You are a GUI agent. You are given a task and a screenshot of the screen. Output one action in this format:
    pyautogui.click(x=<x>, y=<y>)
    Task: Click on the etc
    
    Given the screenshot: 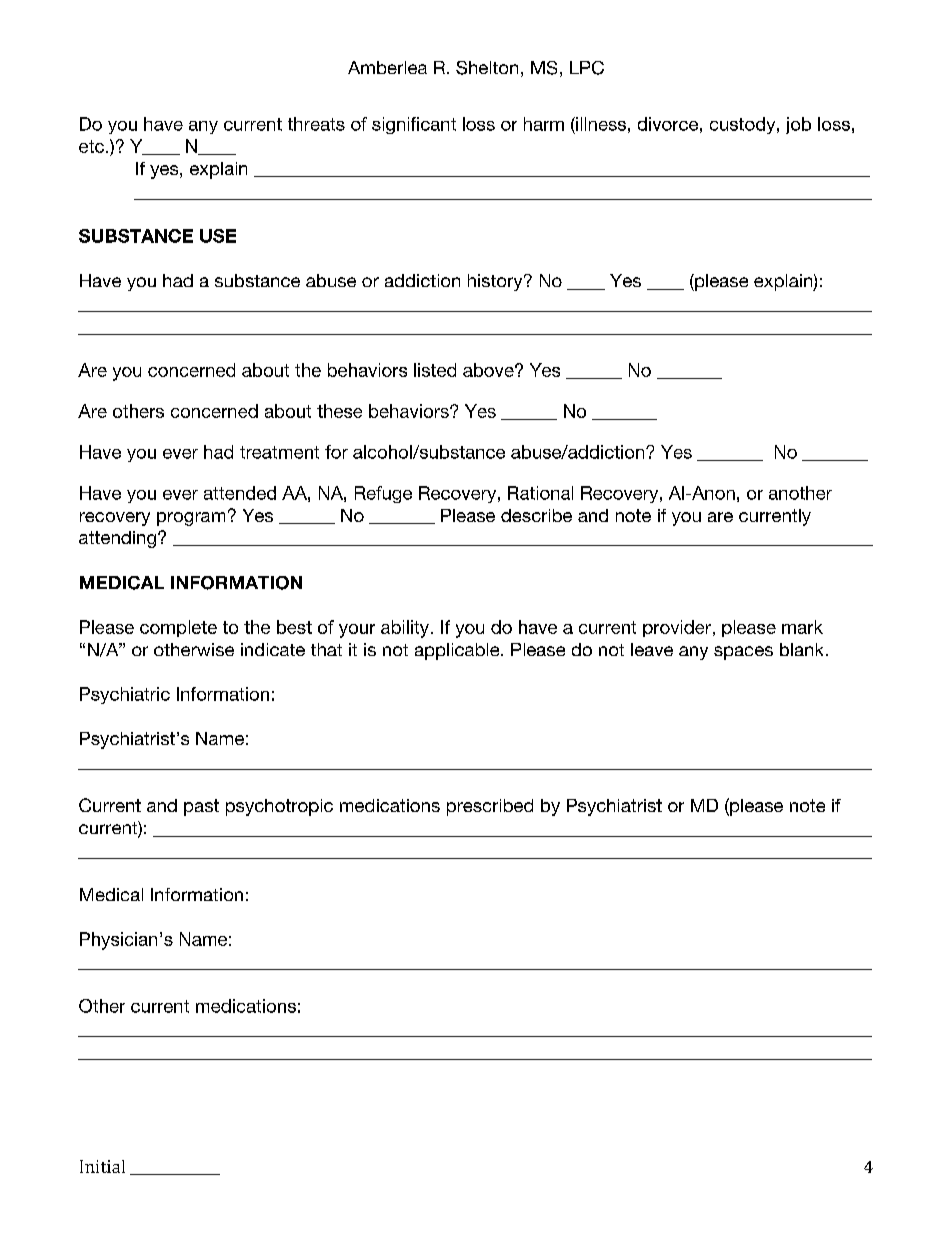 What is the action you would take?
    pyautogui.click(x=91, y=146)
